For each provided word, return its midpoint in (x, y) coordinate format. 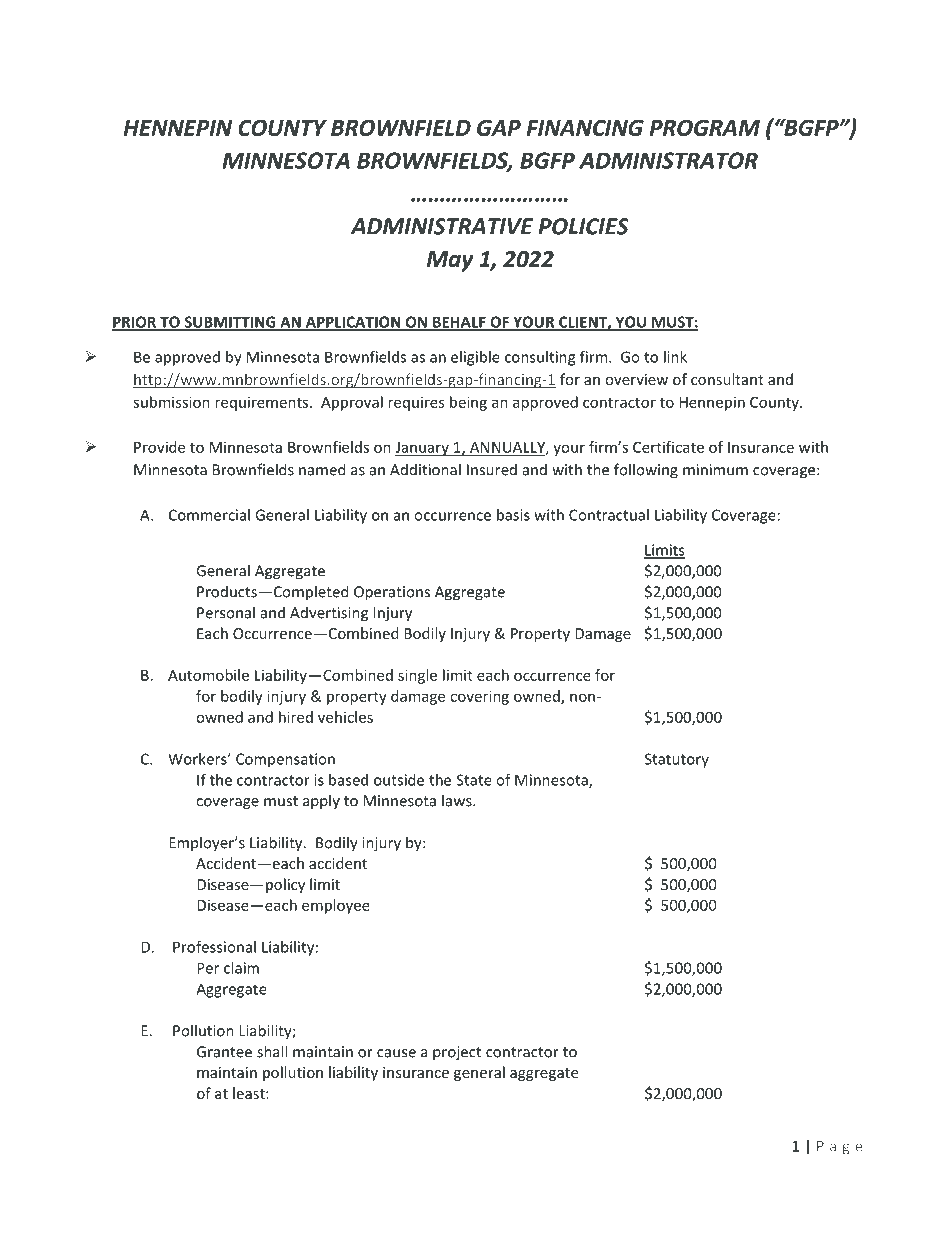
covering (479, 697)
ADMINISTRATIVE (442, 226)
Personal (226, 612)
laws (458, 800)
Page (839, 1148)
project (457, 1053)
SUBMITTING (230, 323)
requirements (263, 403)
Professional (214, 947)
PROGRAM (704, 127)
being (468, 403)
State (474, 780)
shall (272, 1051)
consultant (727, 379)
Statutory (677, 760)
